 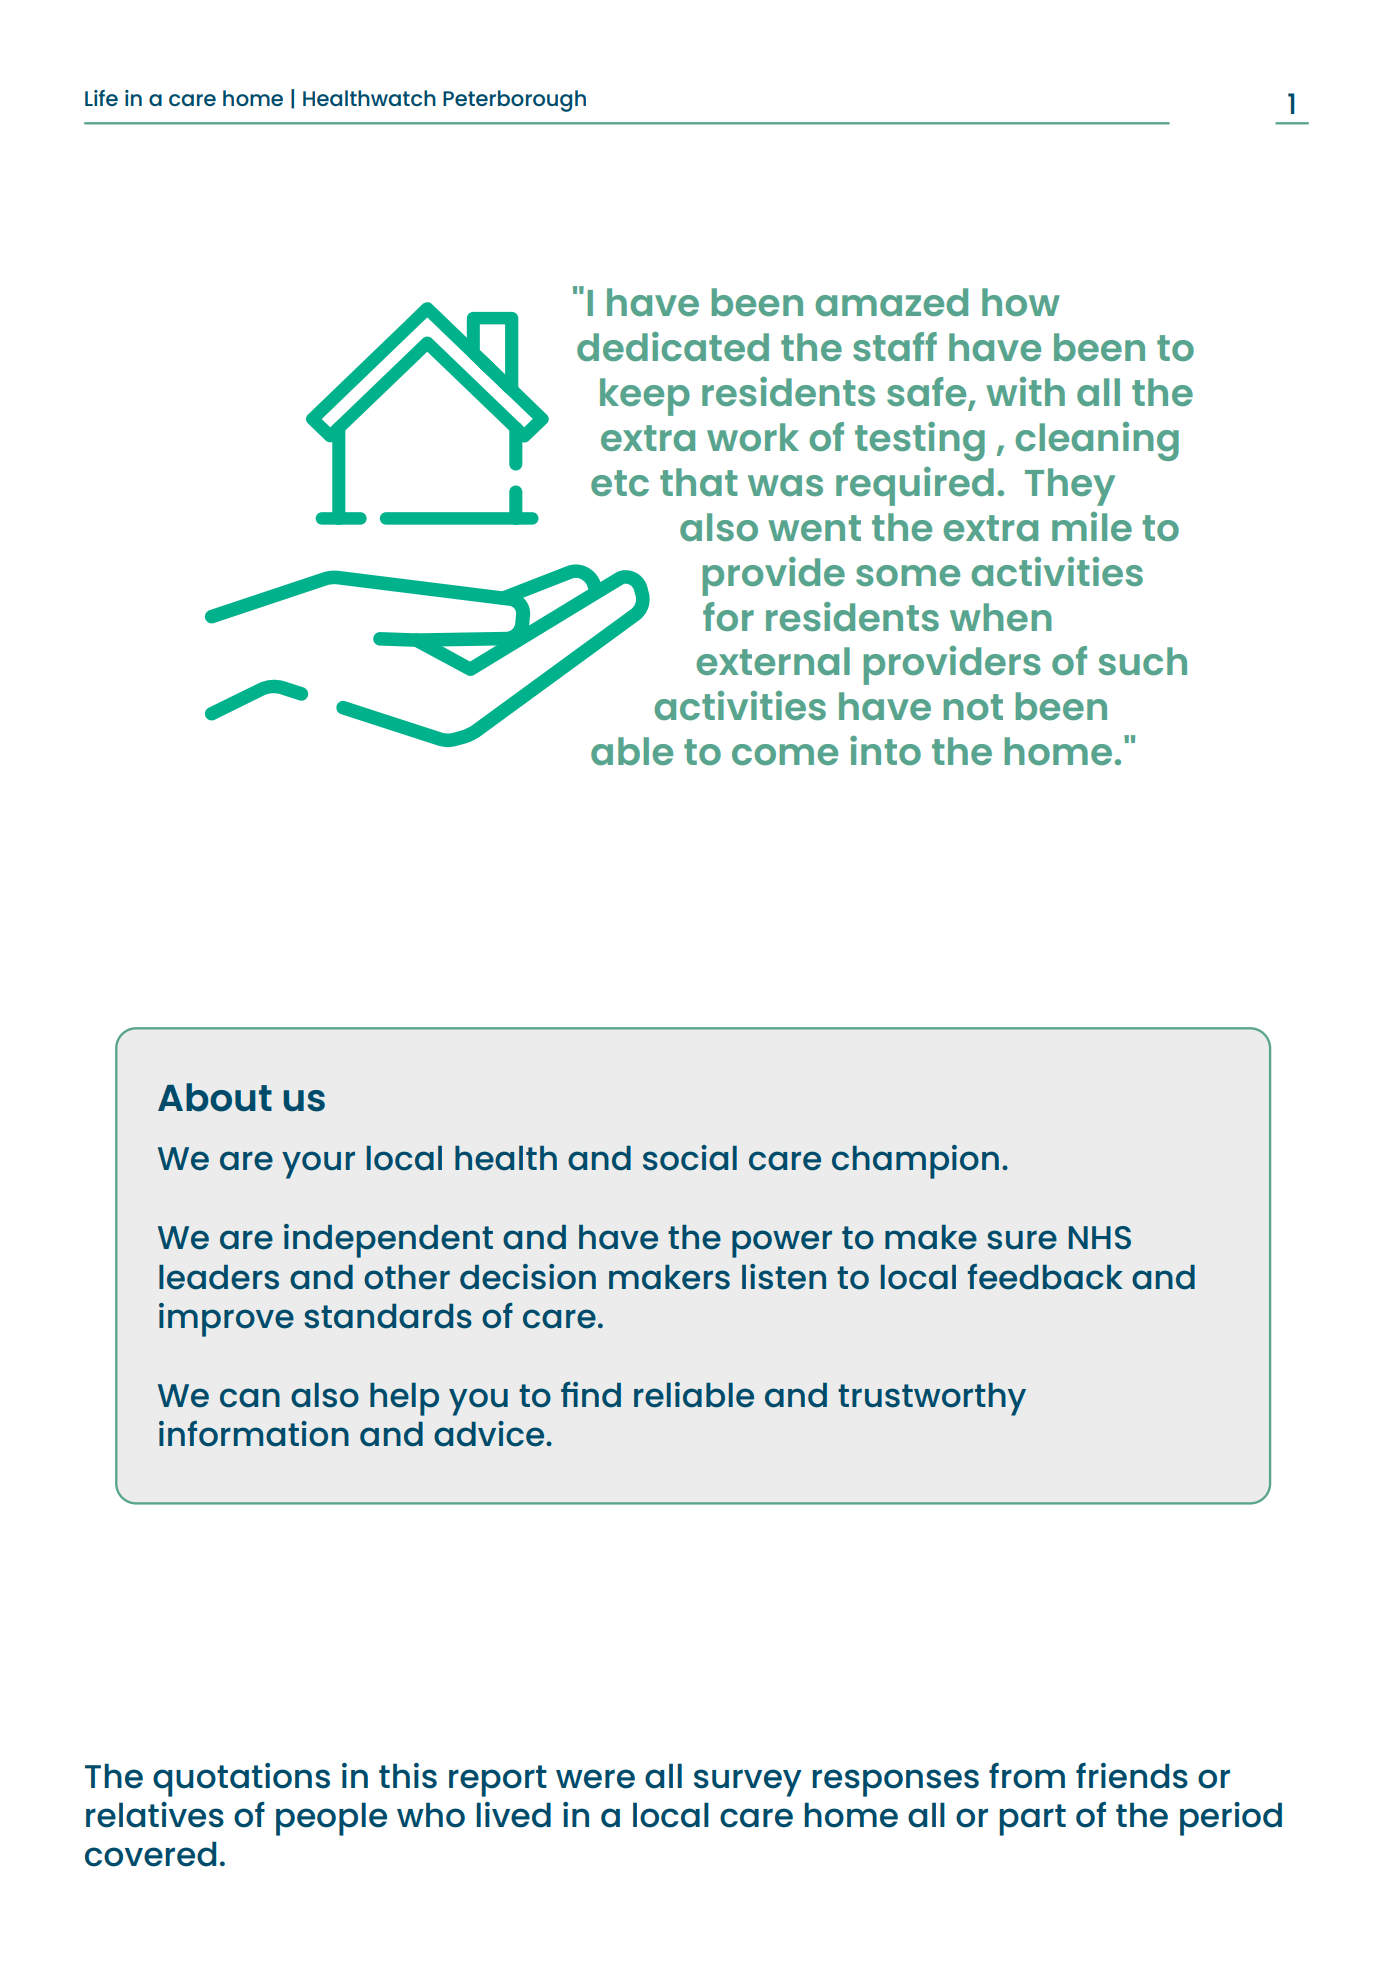 I want to click on how, so click(x=1021, y=302).
